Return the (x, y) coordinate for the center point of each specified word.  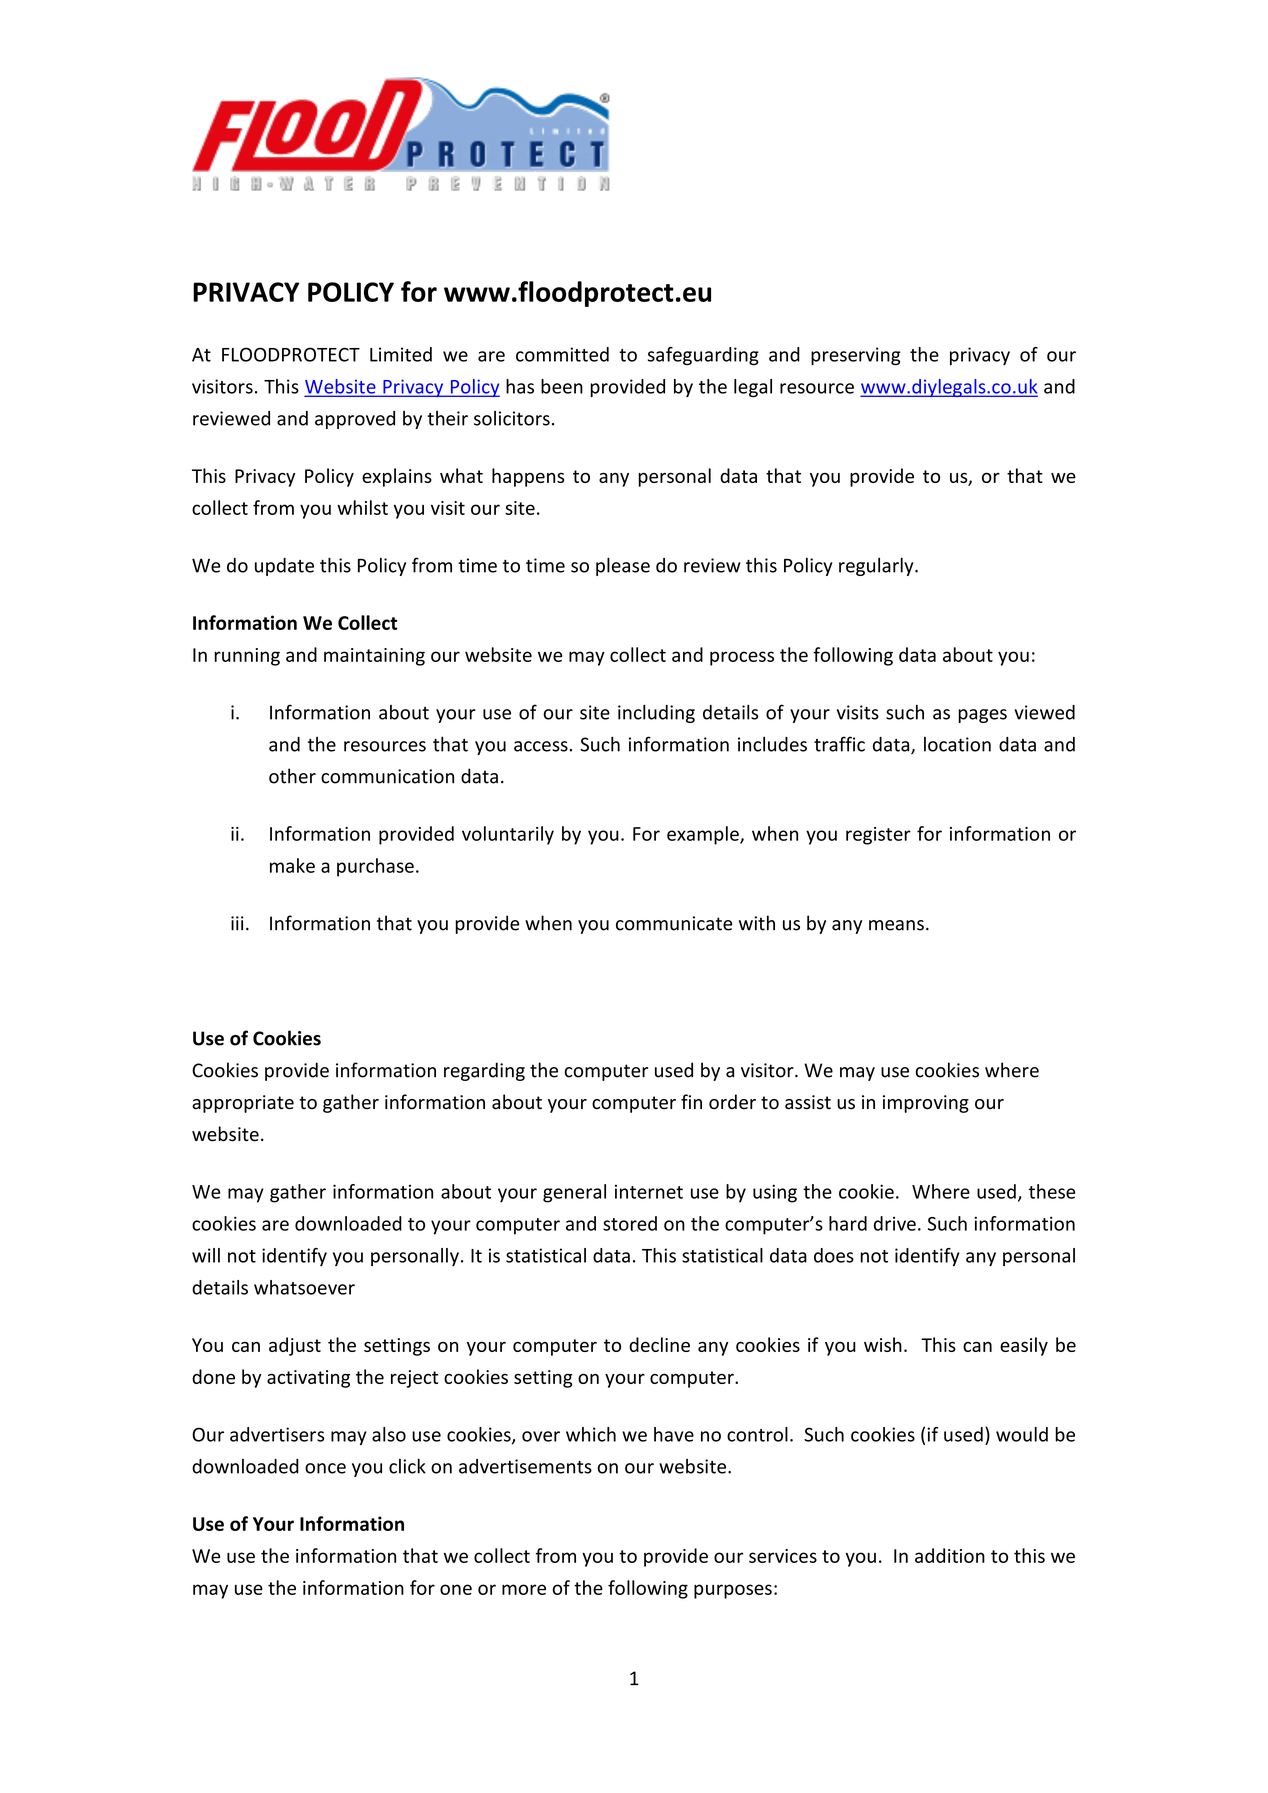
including (656, 713)
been (562, 386)
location (957, 744)
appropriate (243, 1104)
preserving (856, 356)
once (325, 1468)
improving (926, 1104)
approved (355, 420)
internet (649, 1192)
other (292, 776)
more (524, 1589)
